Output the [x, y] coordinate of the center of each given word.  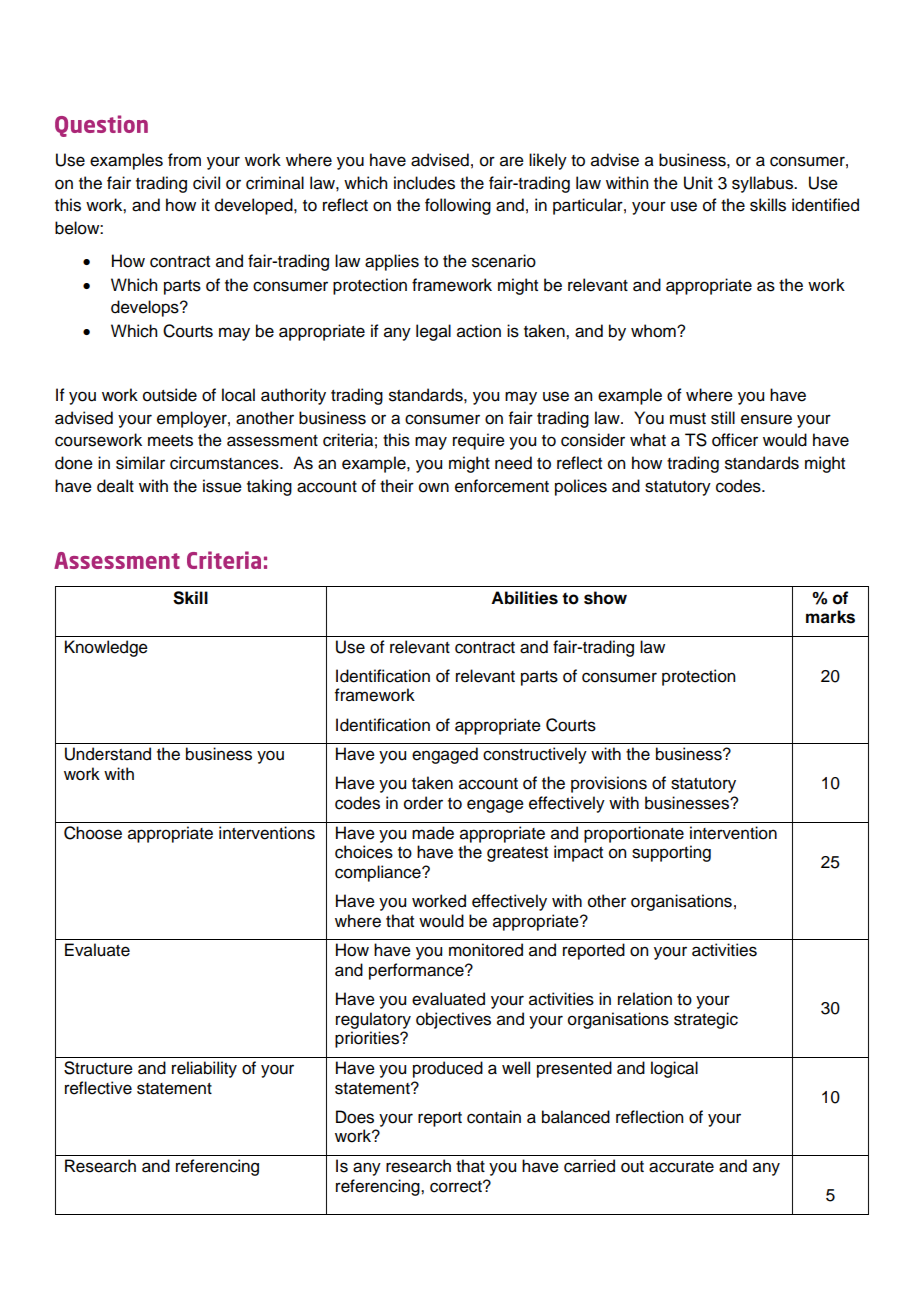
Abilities [524, 598]
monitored [486, 950]
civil [206, 183]
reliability [204, 1069]
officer [735, 440]
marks [830, 617]
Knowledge [106, 648]
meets [170, 441]
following [458, 206]
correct [457, 1187]
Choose [93, 833]
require [479, 441]
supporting [671, 853]
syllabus [763, 184]
